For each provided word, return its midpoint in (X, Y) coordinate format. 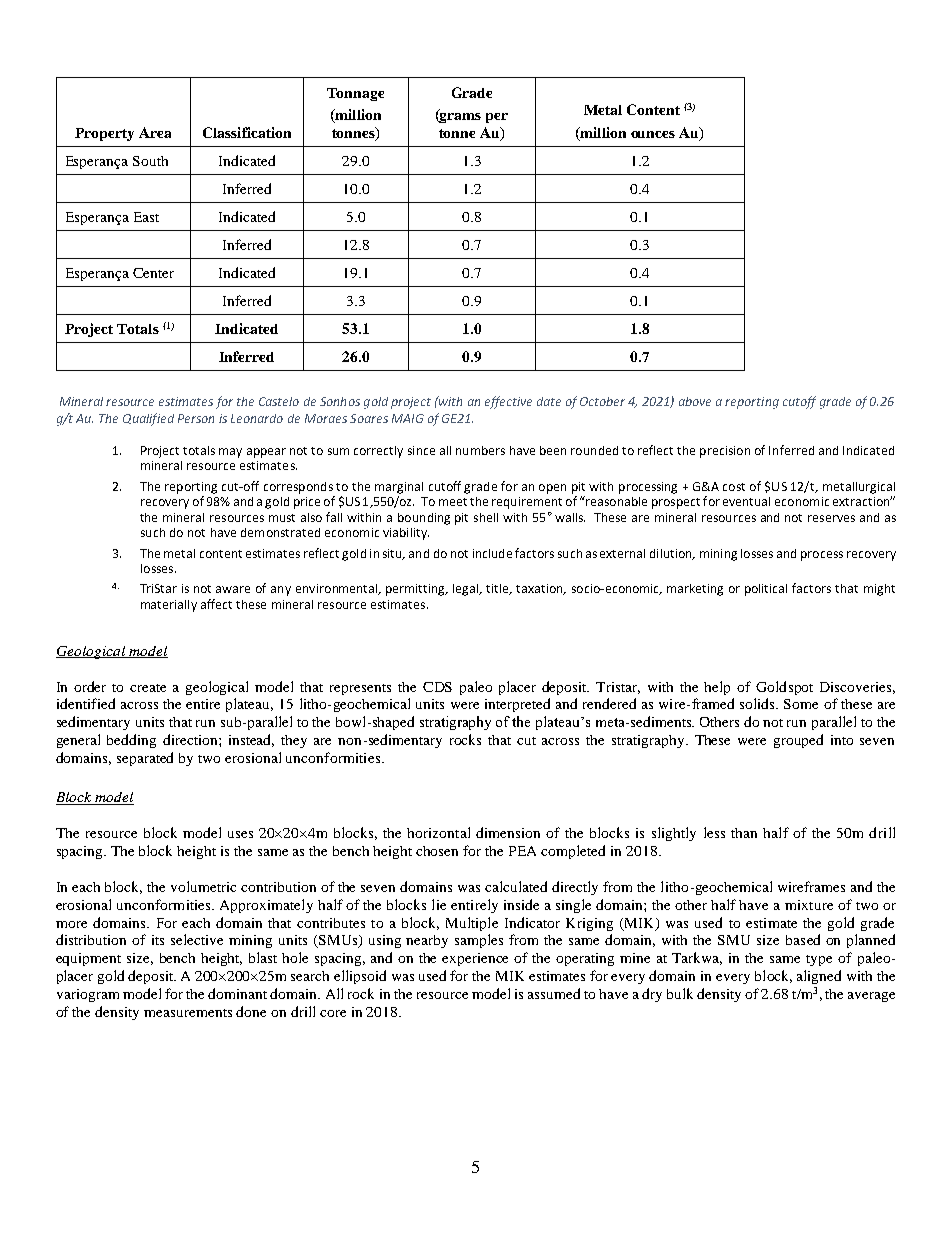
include (492, 553)
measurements (188, 1013)
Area (155, 132)
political (766, 590)
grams (459, 116)
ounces (653, 134)
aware (233, 589)
